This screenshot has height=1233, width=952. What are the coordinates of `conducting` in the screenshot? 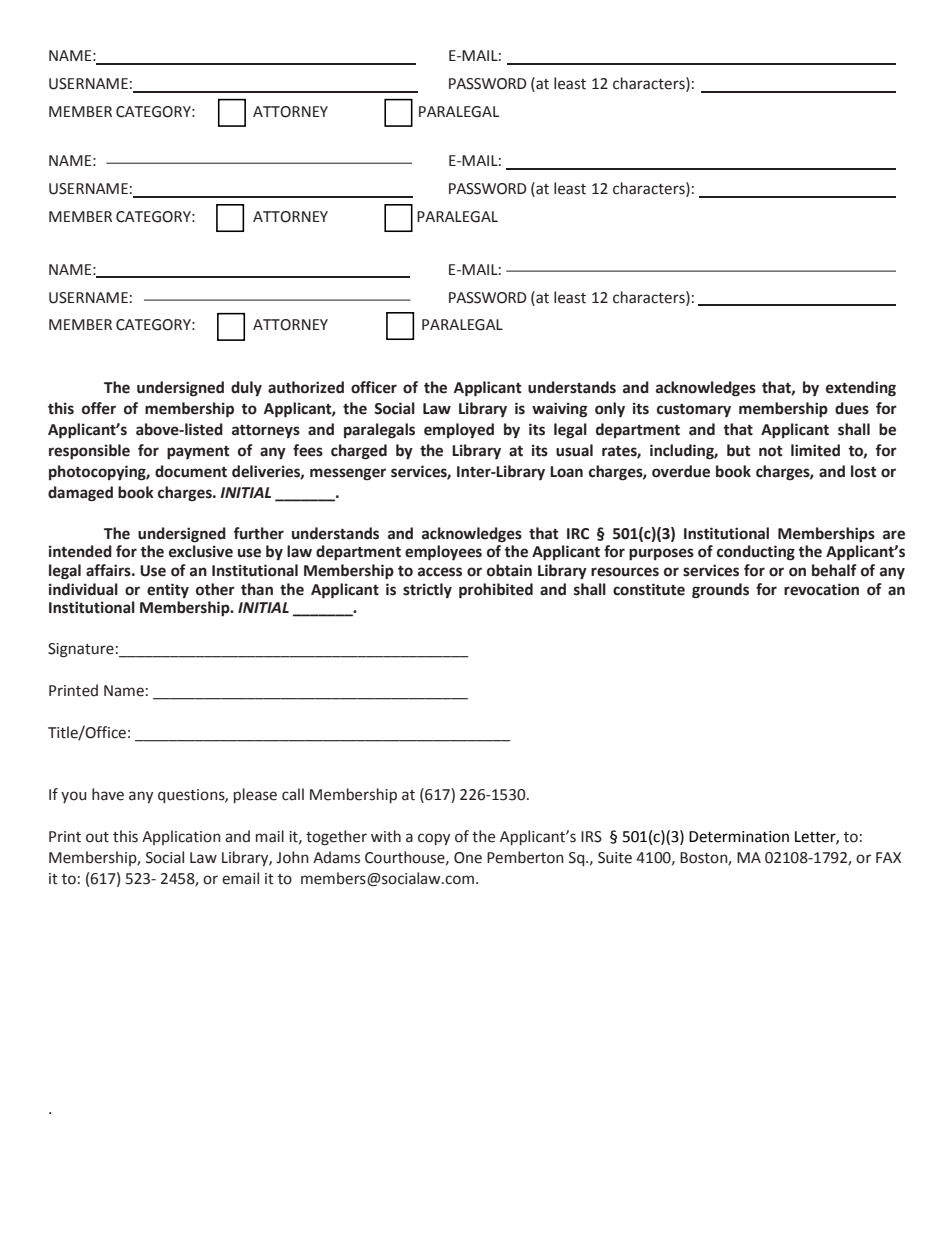 It's located at (756, 553).
